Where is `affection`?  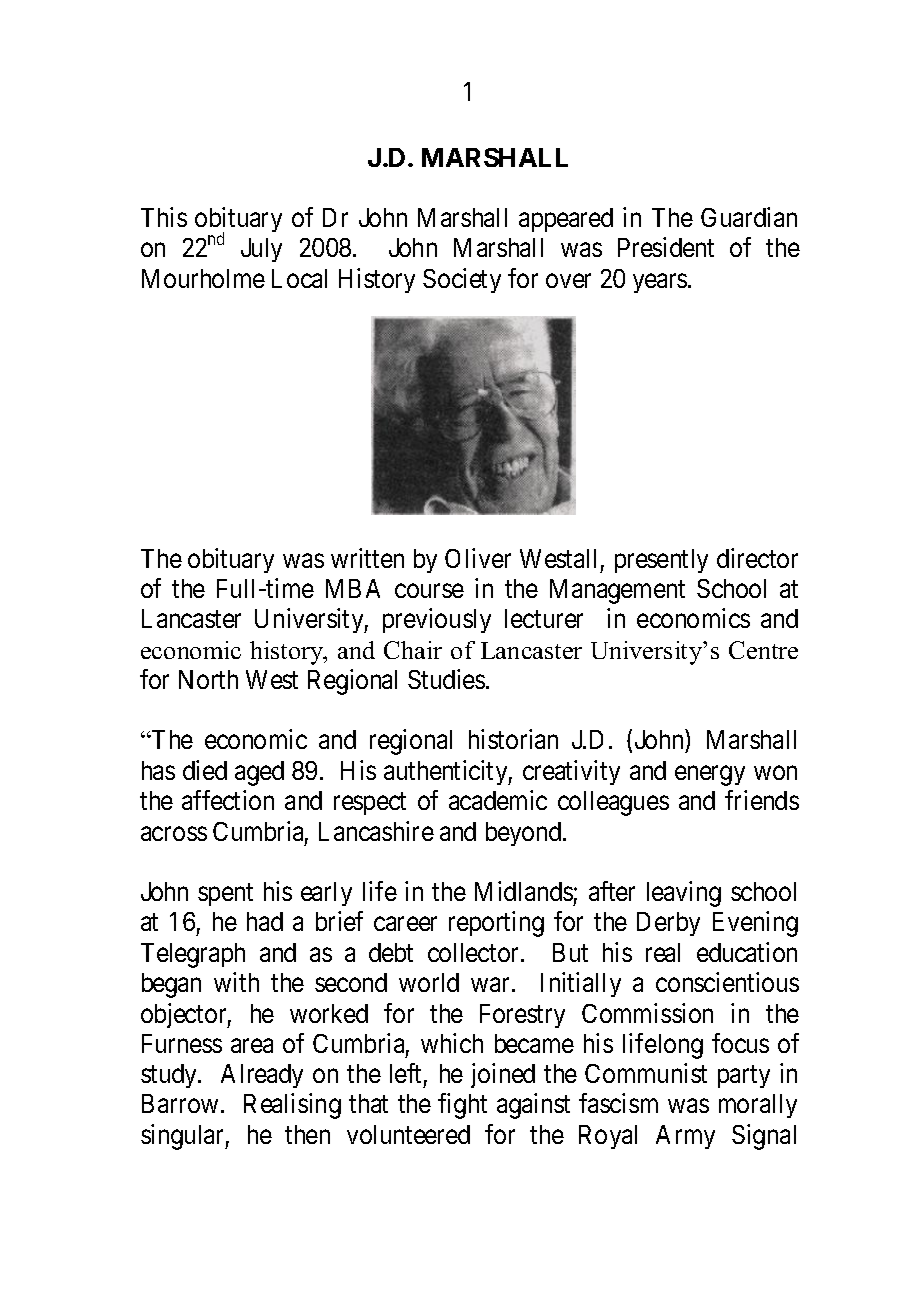 affection is located at coordinates (228, 800).
